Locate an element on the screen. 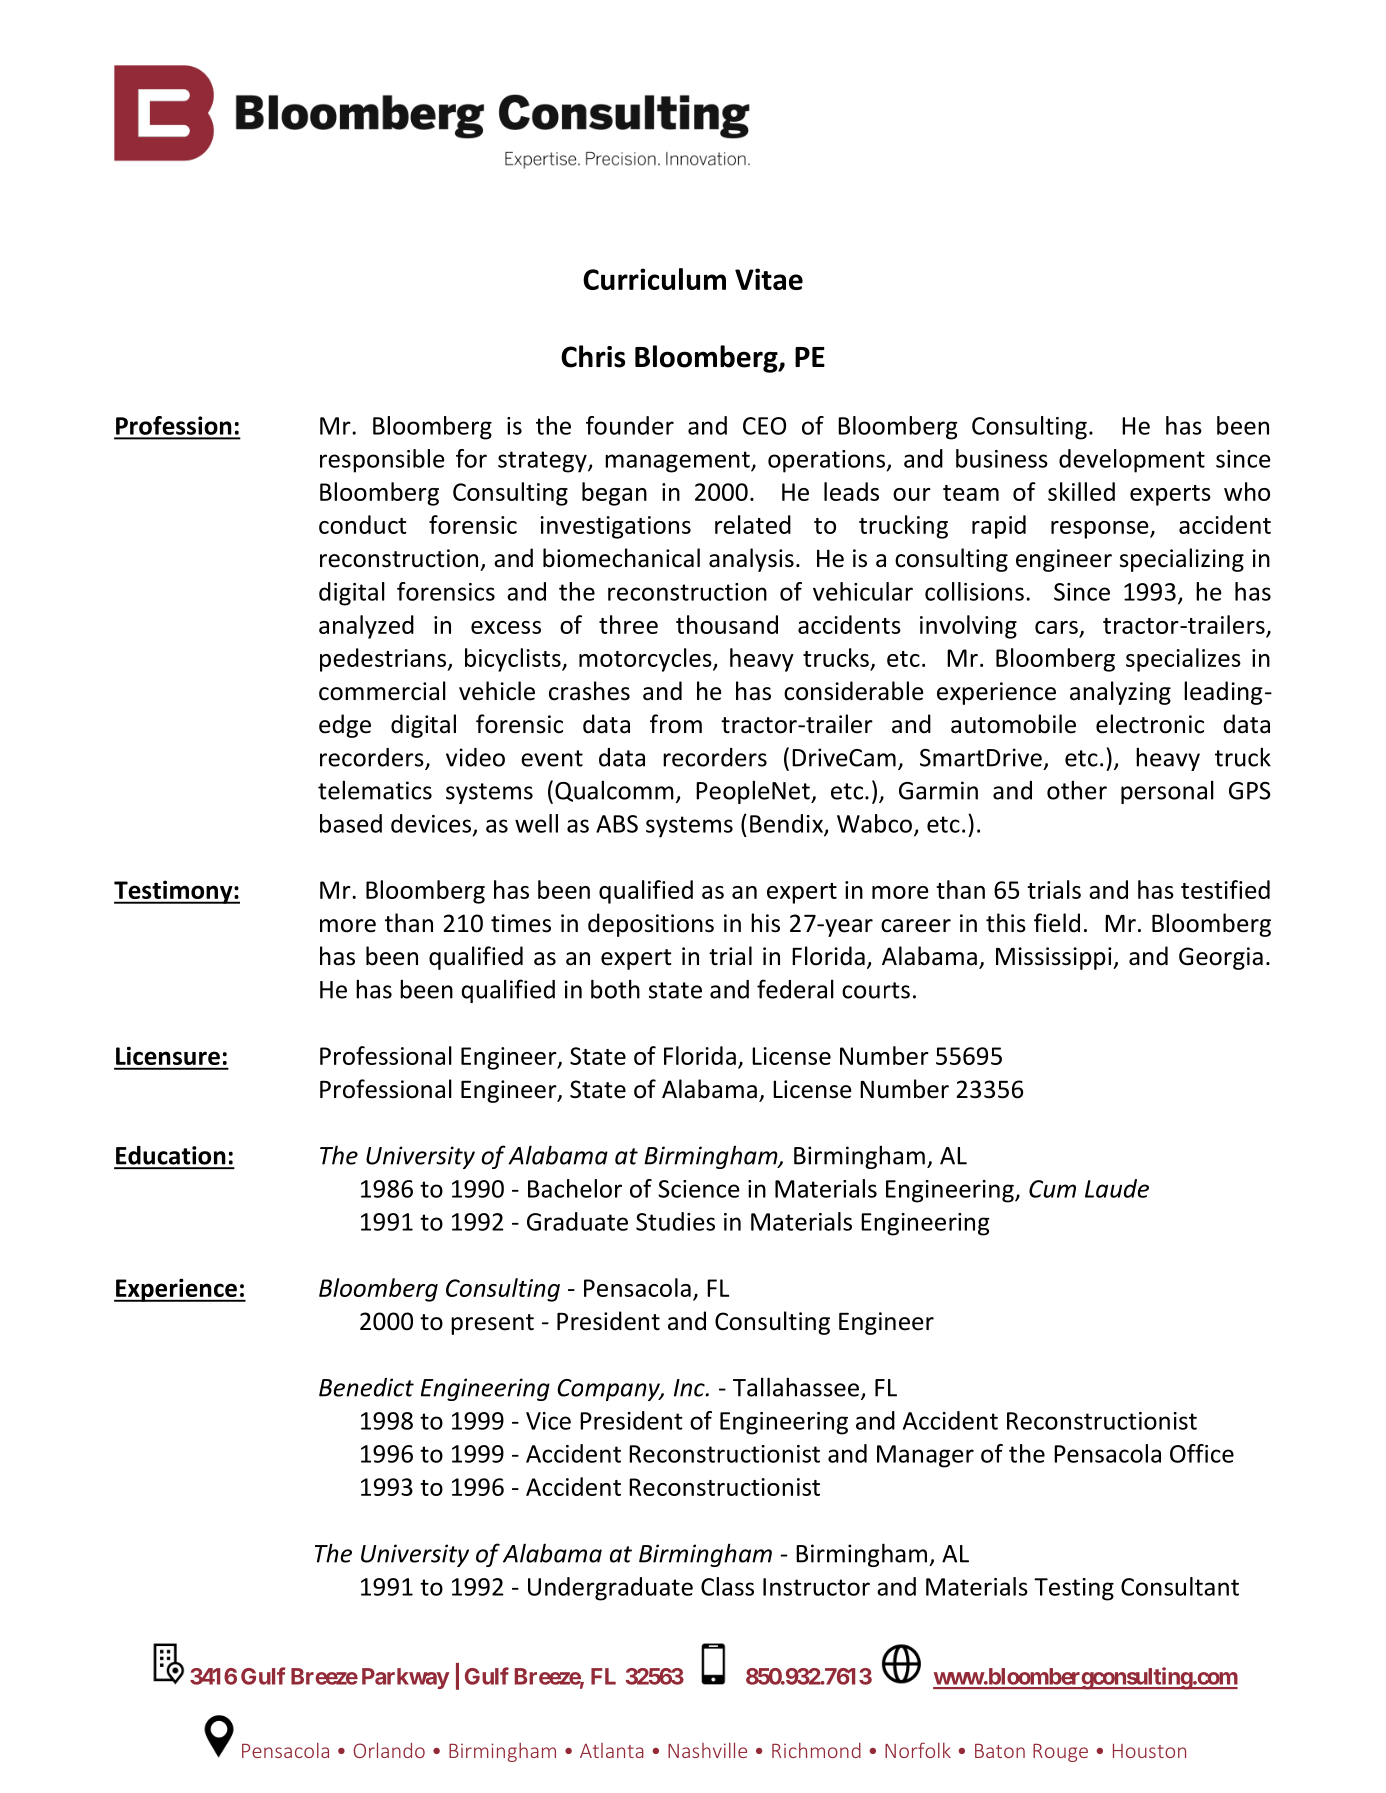 The image size is (1386, 1793). Vitae is located at coordinates (769, 279).
